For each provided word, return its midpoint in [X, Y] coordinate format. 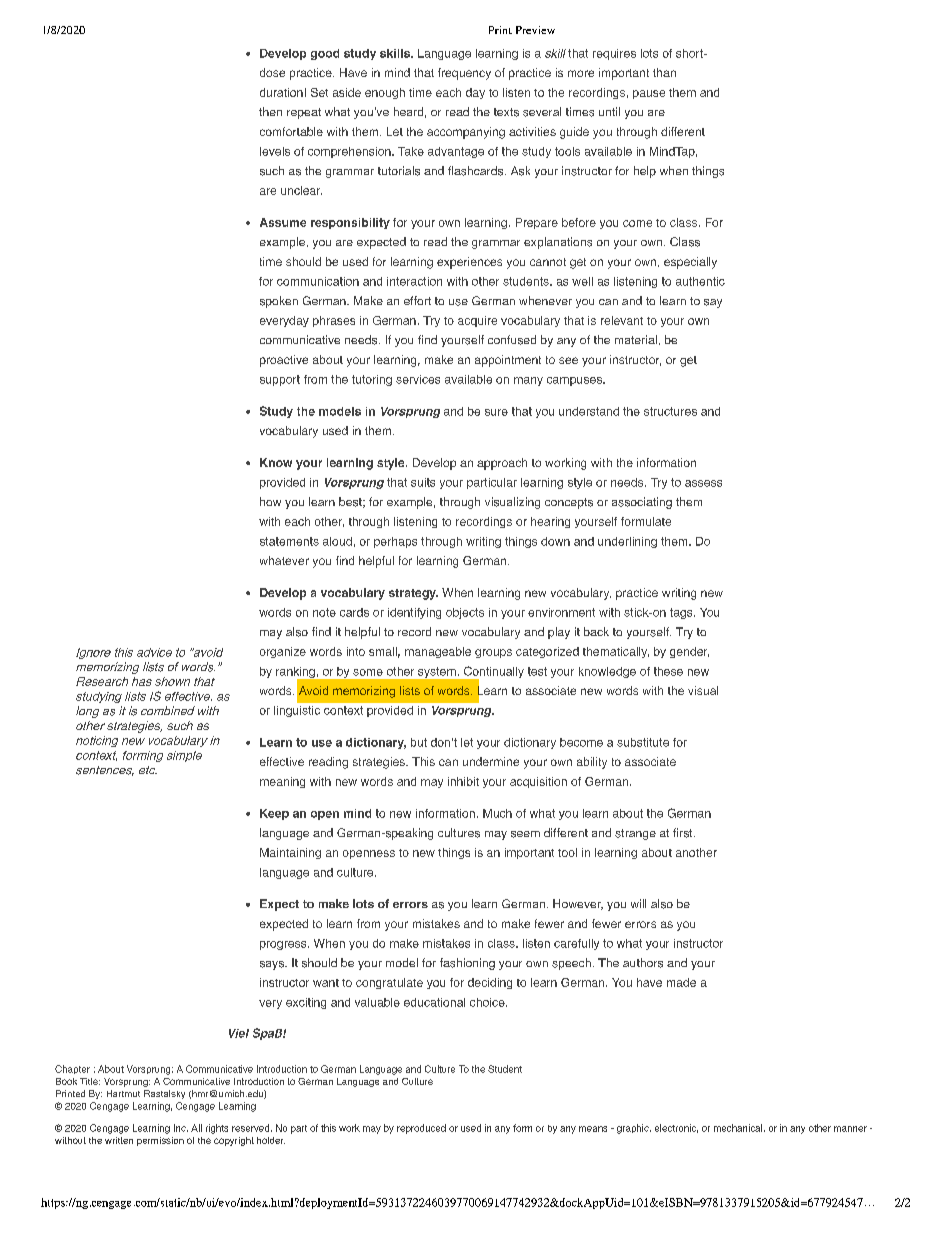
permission [160, 1141]
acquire [477, 321]
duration [281, 92]
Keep [274, 814]
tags [682, 613]
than [664, 72]
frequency [464, 74]
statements [289, 541]
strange [635, 834]
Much [497, 813]
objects [465, 613]
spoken [279, 302]
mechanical [738, 1128]
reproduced [421, 1129]
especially [690, 263]
